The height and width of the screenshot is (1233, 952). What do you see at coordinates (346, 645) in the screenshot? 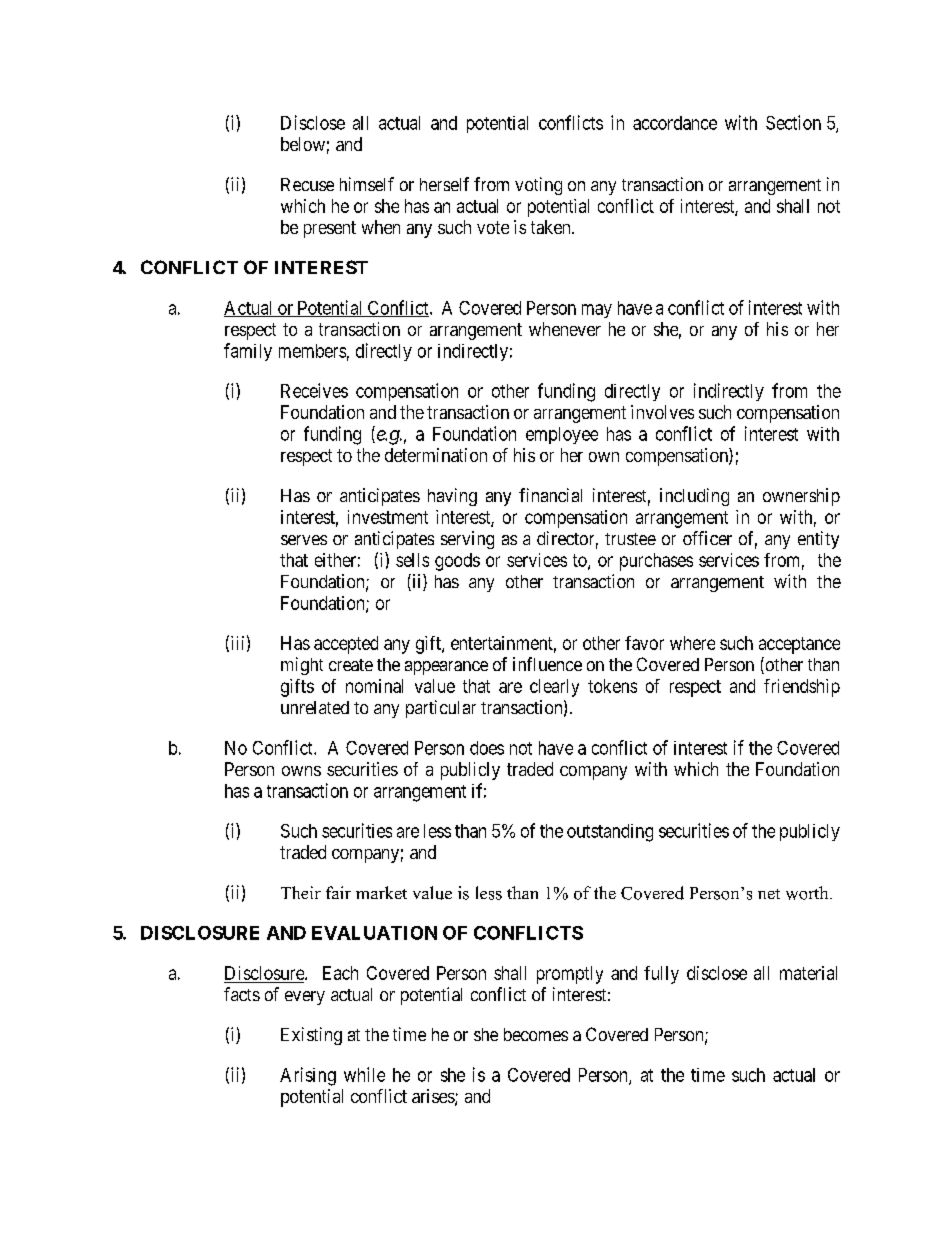
I see `accepted` at bounding box center [346, 645].
